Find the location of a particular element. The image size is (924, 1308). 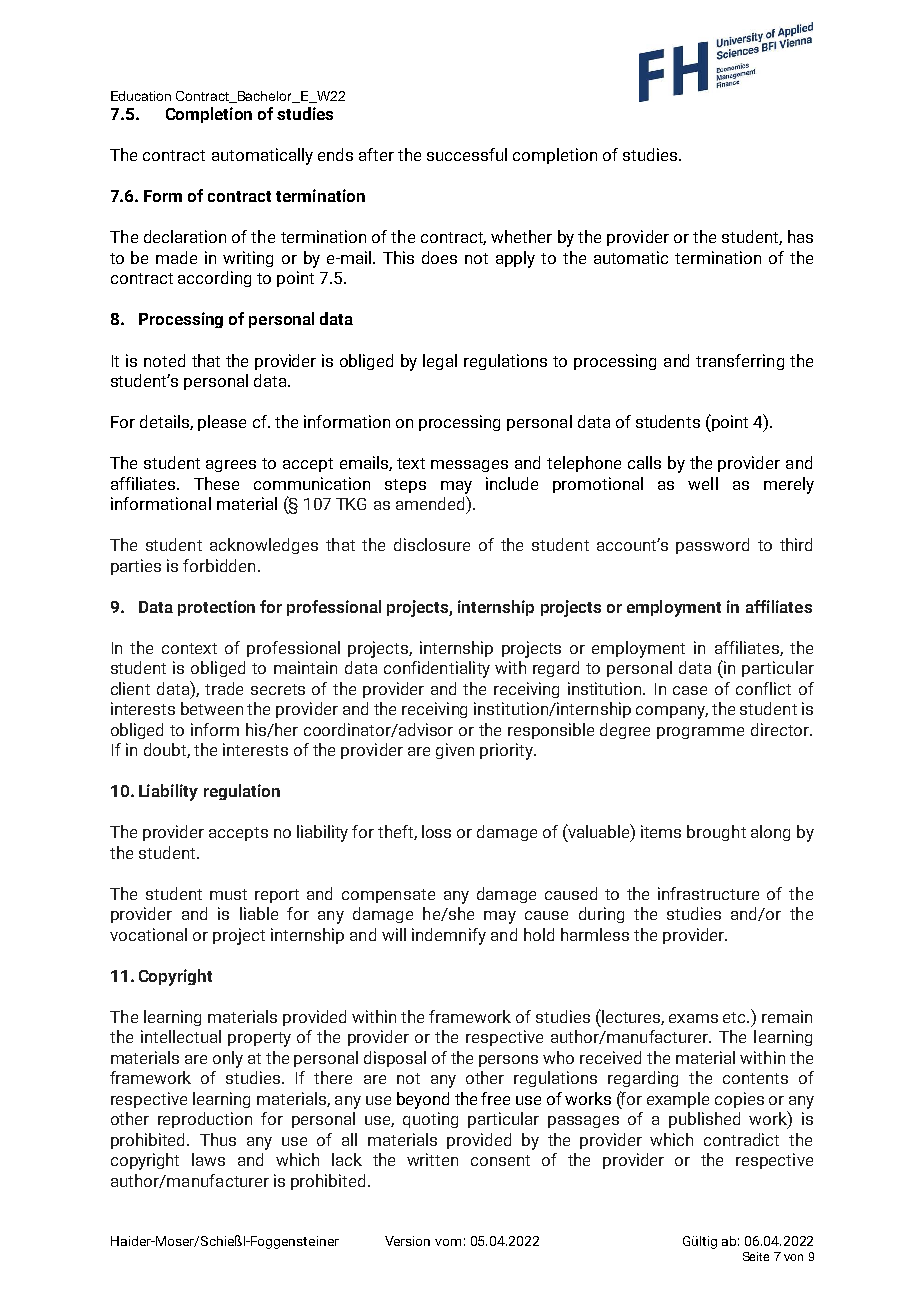

case is located at coordinates (690, 690).
